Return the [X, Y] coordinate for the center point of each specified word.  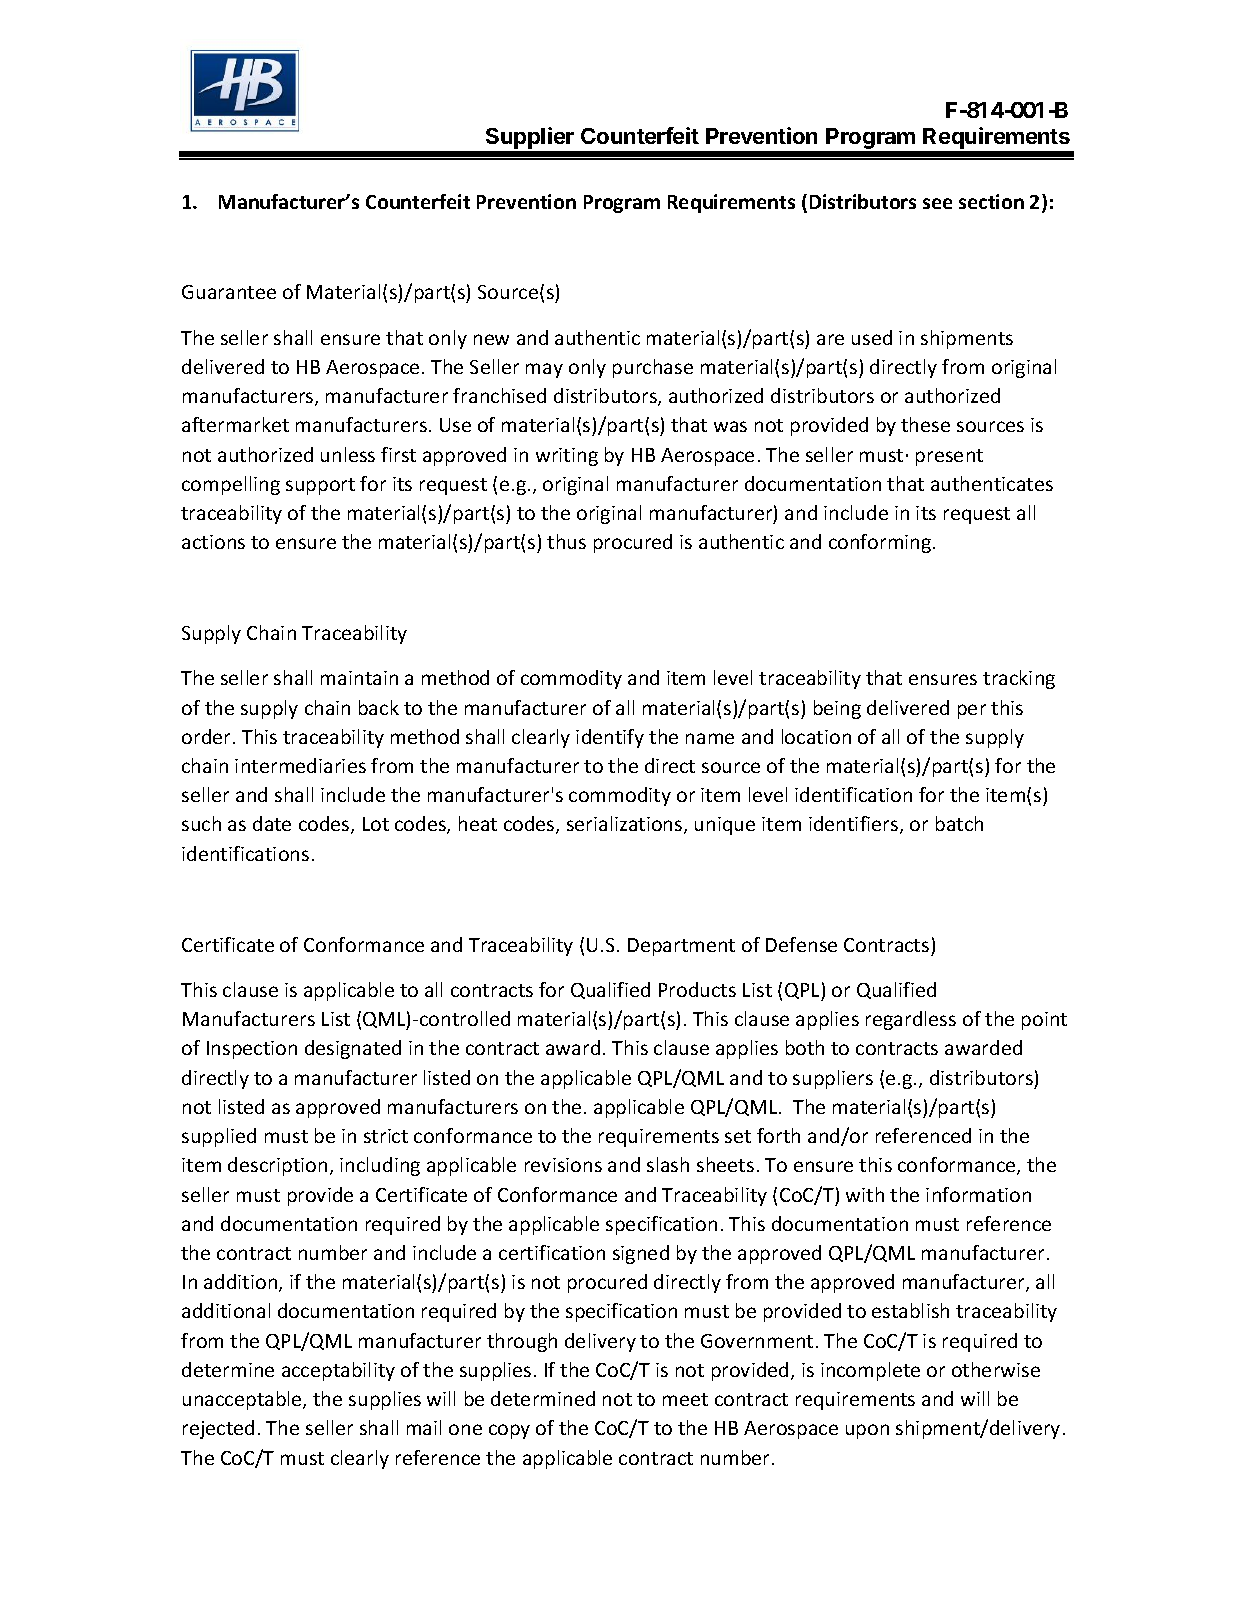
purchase [653, 368]
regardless [911, 1020]
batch [959, 823]
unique [725, 826]
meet [685, 1399]
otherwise [996, 1369]
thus [566, 541]
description [277, 1166]
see [937, 203]
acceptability [338, 1371]
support [320, 486]
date [272, 823]
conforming [881, 543]
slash [668, 1164]
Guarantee [229, 292]
